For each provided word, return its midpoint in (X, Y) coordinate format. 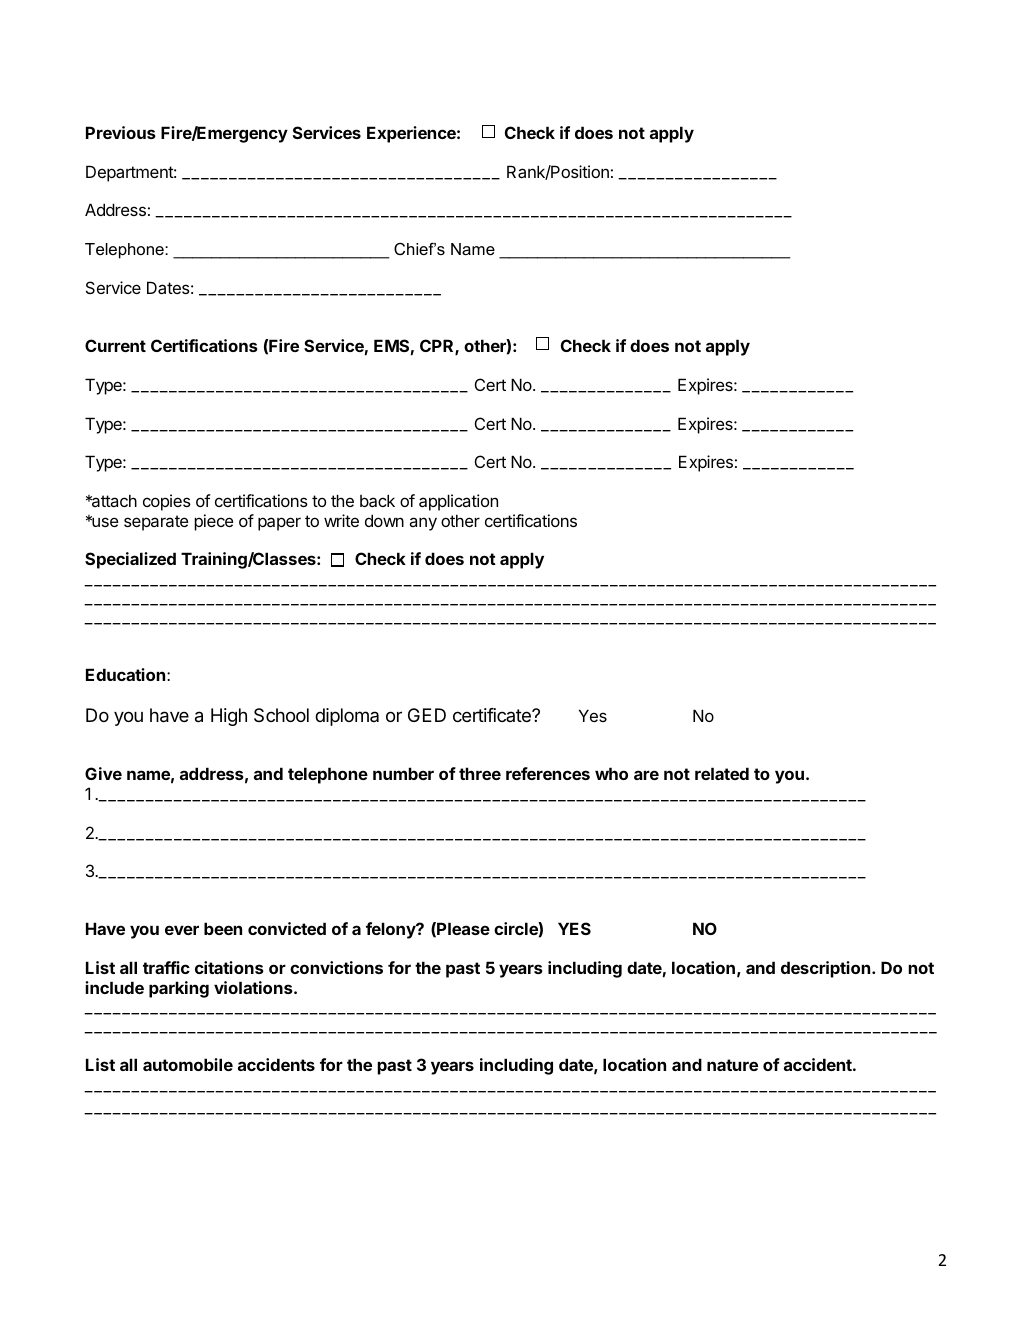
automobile (188, 1064)
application (458, 502)
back (377, 500)
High (229, 717)
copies (167, 502)
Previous (121, 132)
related (722, 773)
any (423, 524)
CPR (438, 347)
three (480, 773)
